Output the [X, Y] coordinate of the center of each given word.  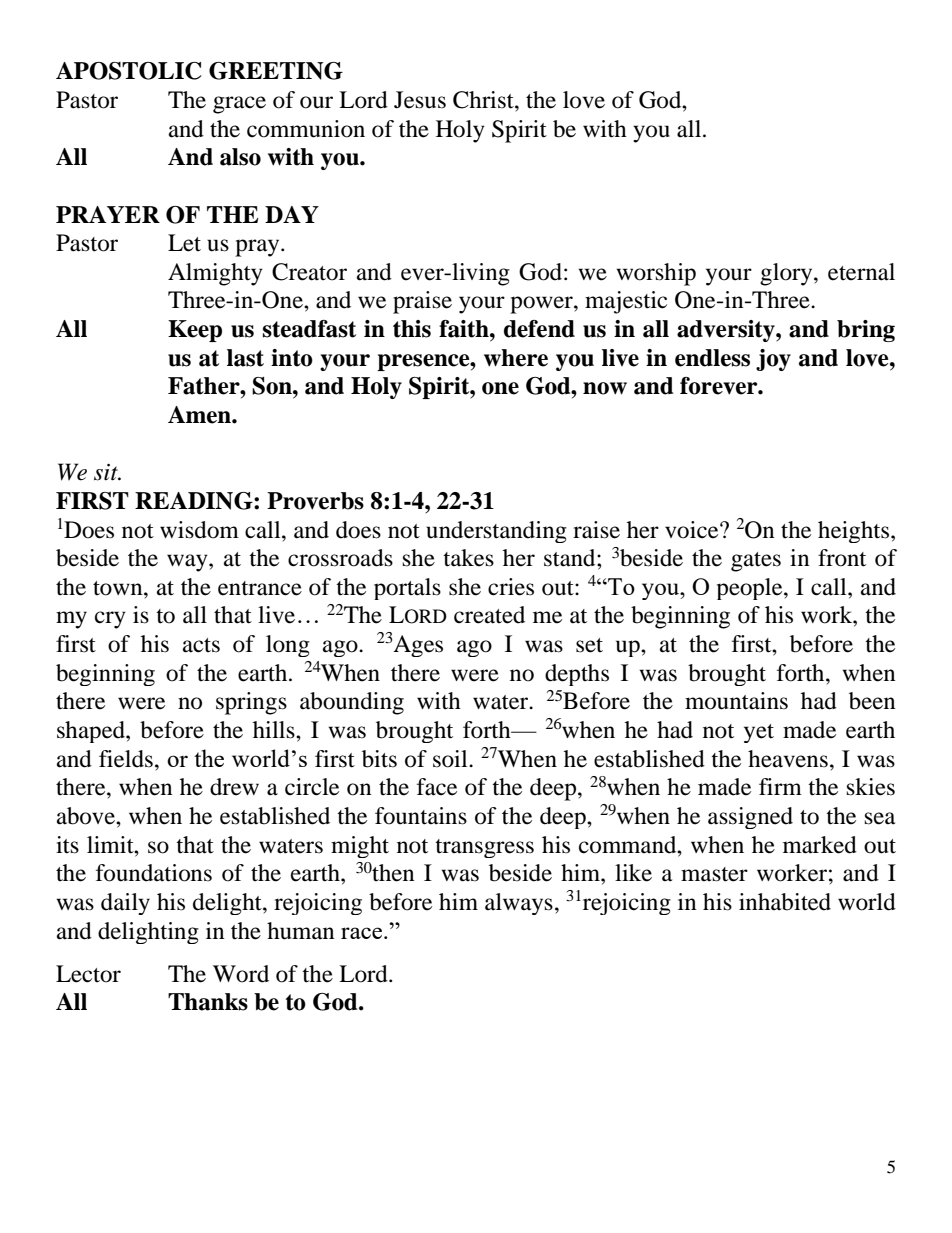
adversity [727, 331]
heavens [788, 759]
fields [126, 759]
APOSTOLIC [128, 71]
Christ [484, 100]
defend [539, 329]
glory [787, 274]
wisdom [199, 530]
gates [756, 562]
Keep [195, 331]
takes [468, 558]
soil [451, 759]
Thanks [208, 1002]
